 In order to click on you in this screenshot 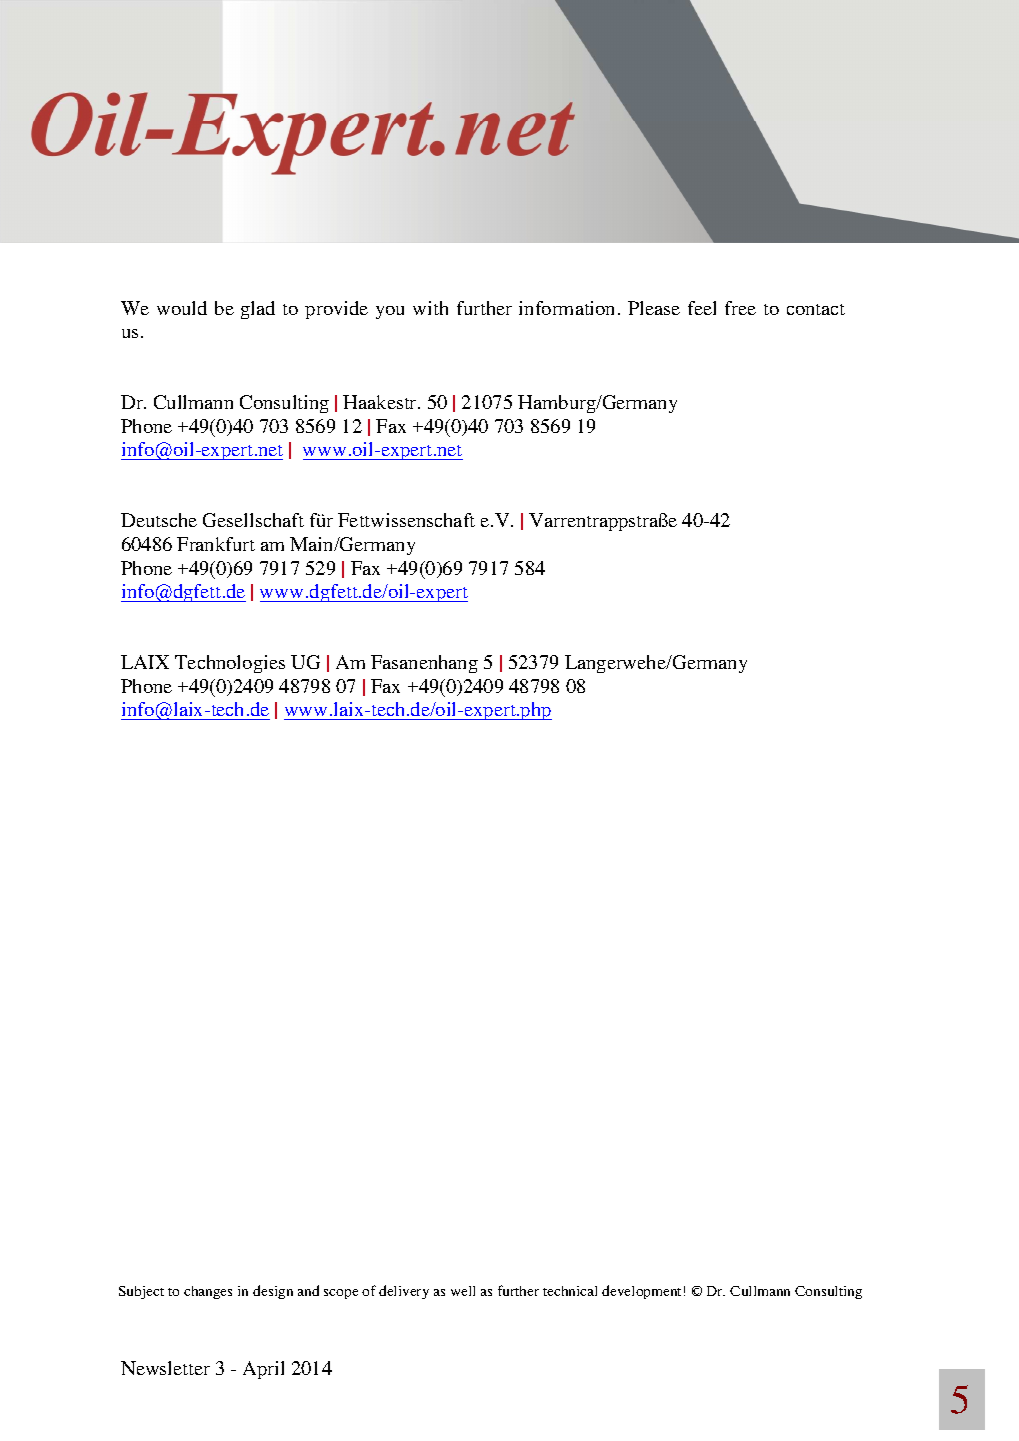, I will do `click(390, 312)`.
